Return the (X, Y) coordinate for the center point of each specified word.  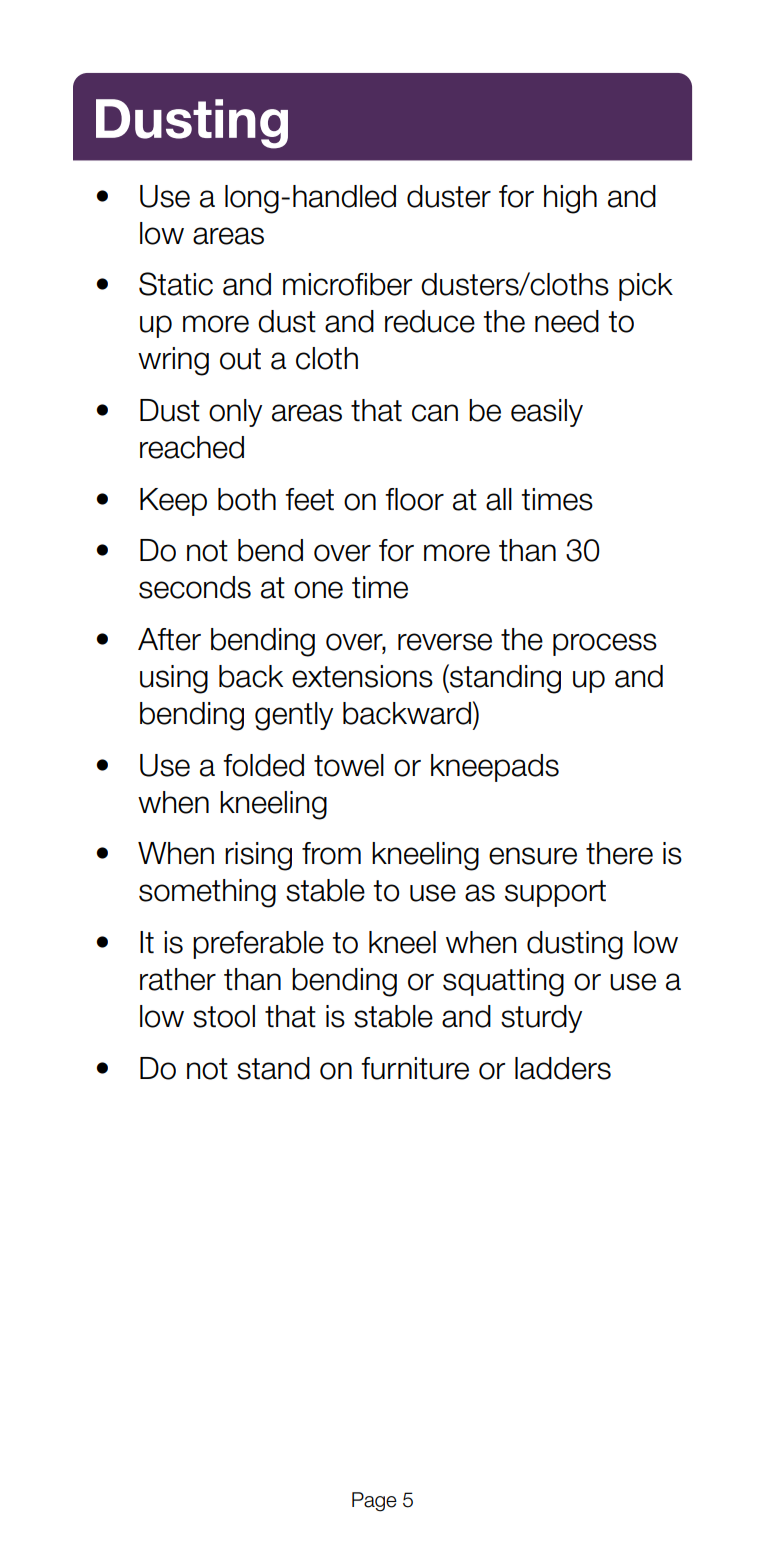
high (570, 199)
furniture (415, 1068)
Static (176, 284)
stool (224, 1016)
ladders (563, 1068)
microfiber (347, 284)
